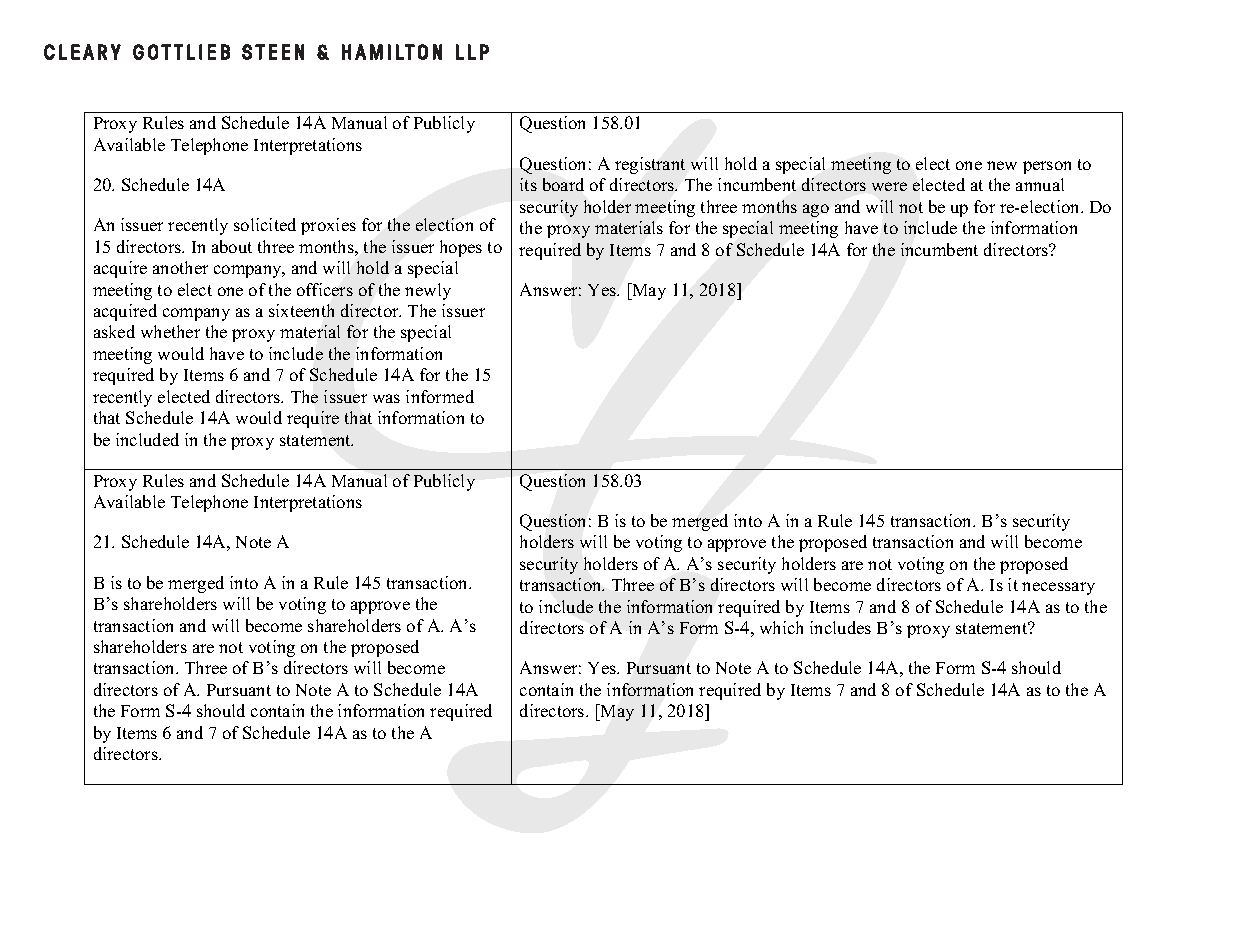 The image size is (1233, 952). What do you see at coordinates (816, 210) in the screenshot?
I see `ago` at bounding box center [816, 210].
